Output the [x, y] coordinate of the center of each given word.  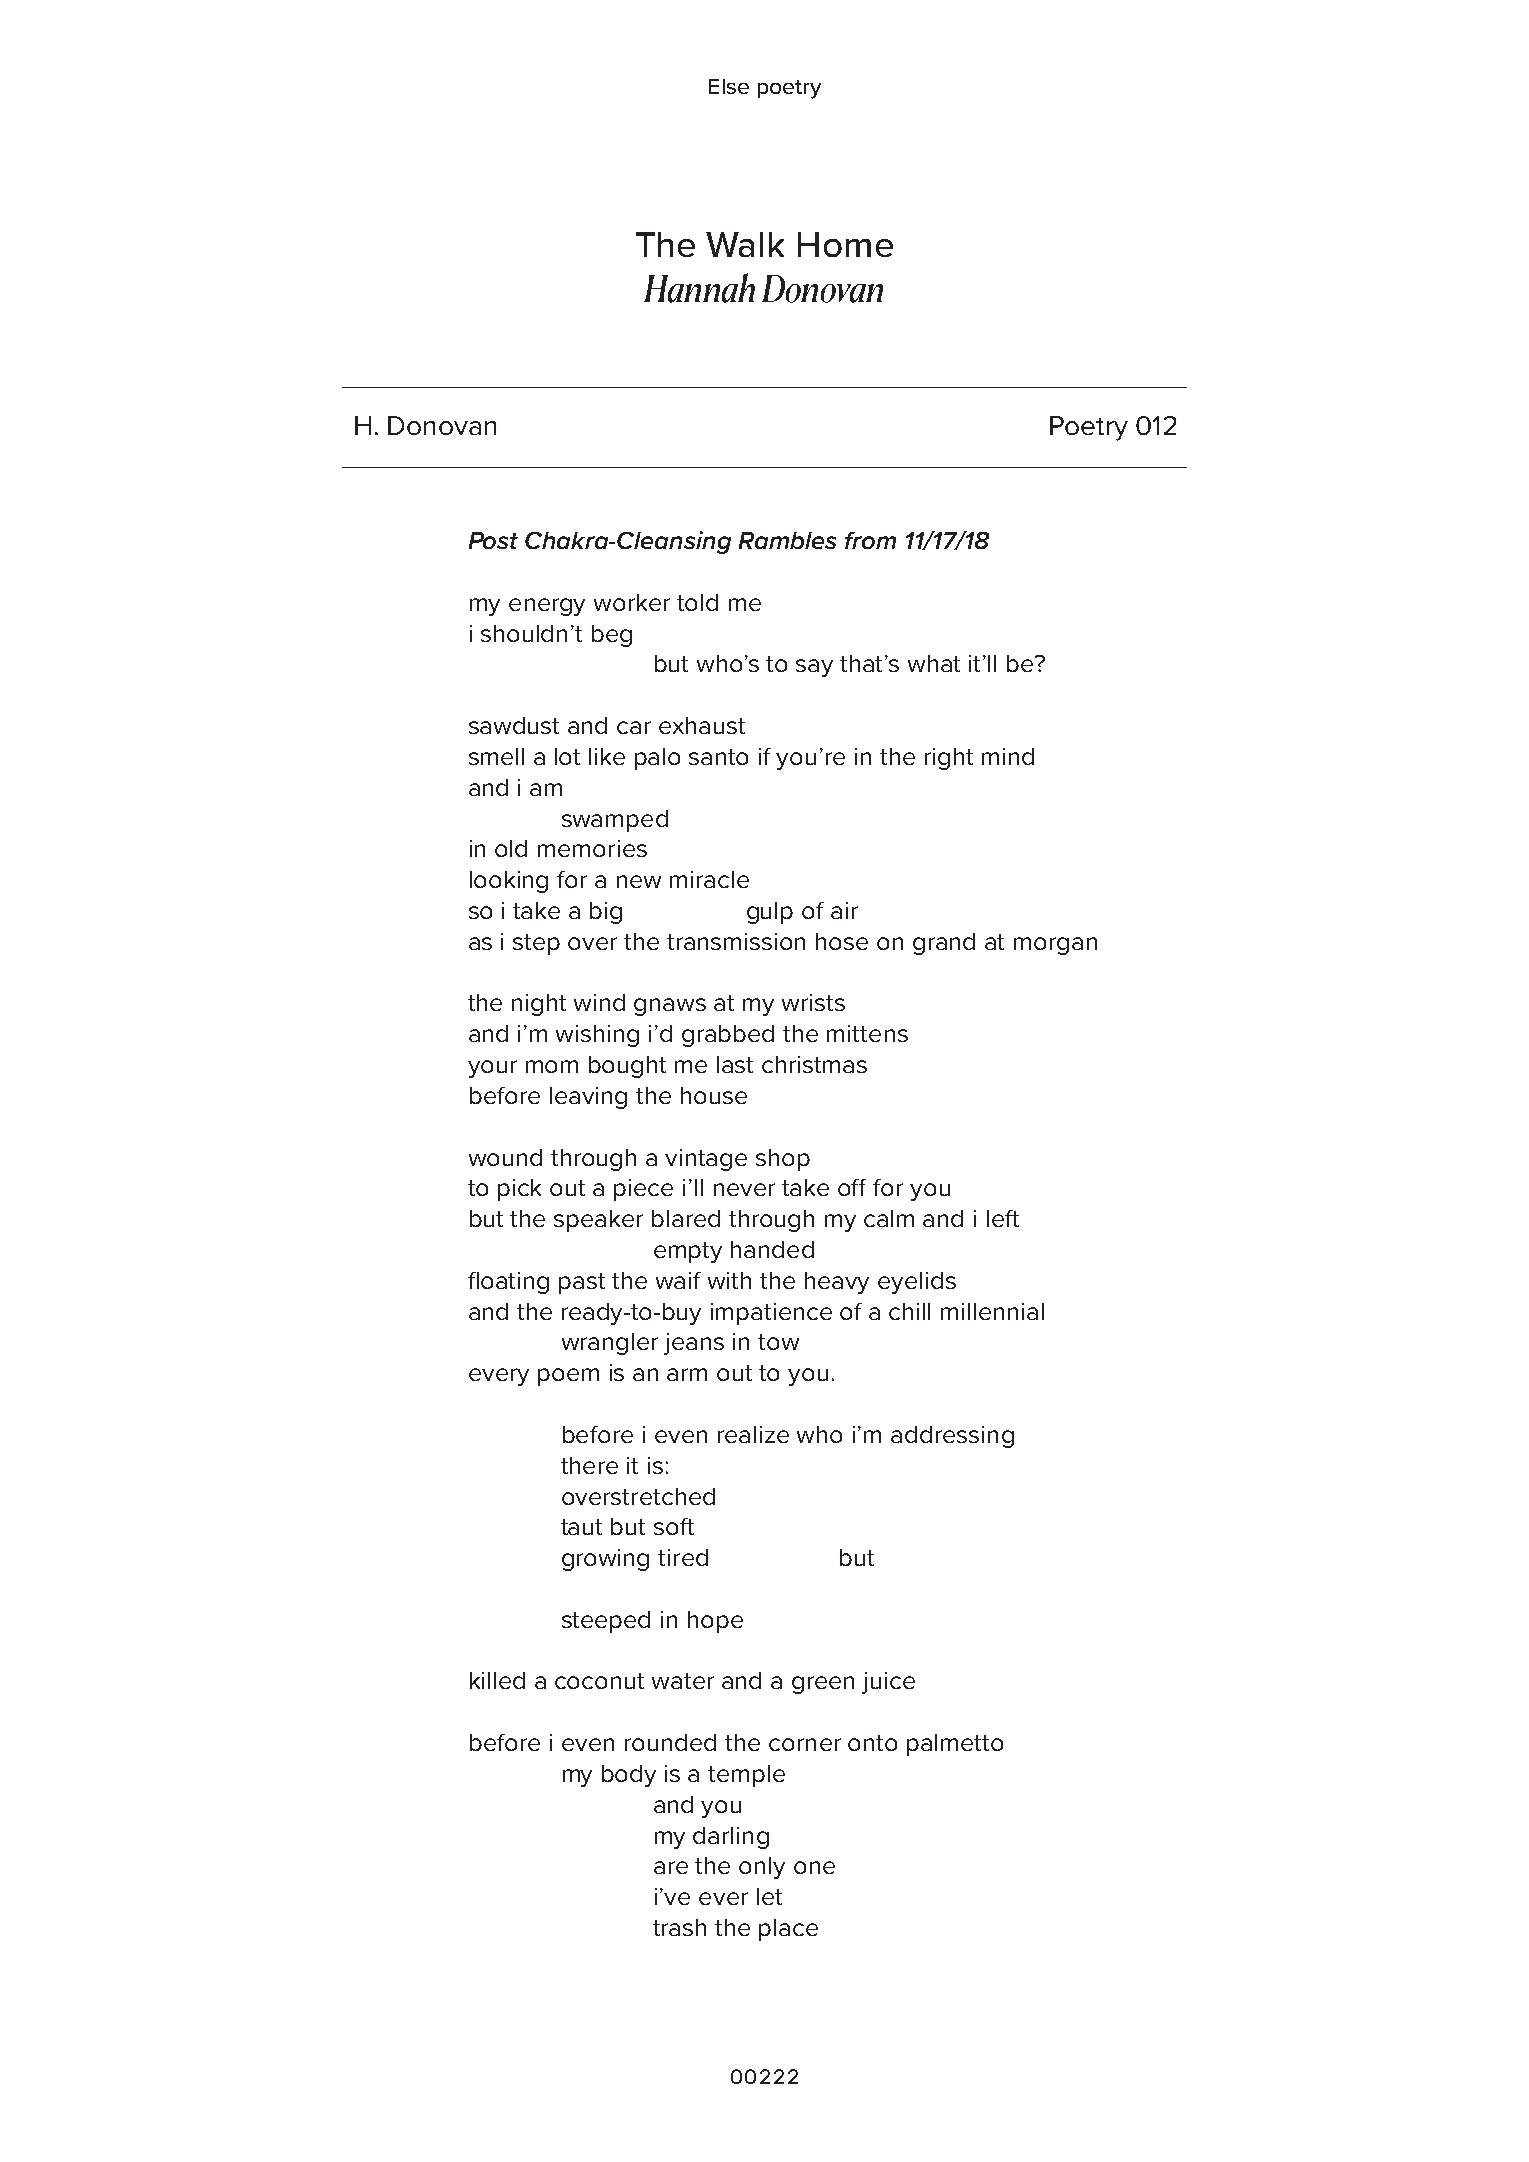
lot [567, 756]
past [582, 1283]
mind [1008, 756]
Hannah [699, 288]
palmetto [955, 1745]
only [762, 1868]
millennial [992, 1311]
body [629, 1776]
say [814, 668]
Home [845, 244]
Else [729, 86]
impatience [771, 1314]
